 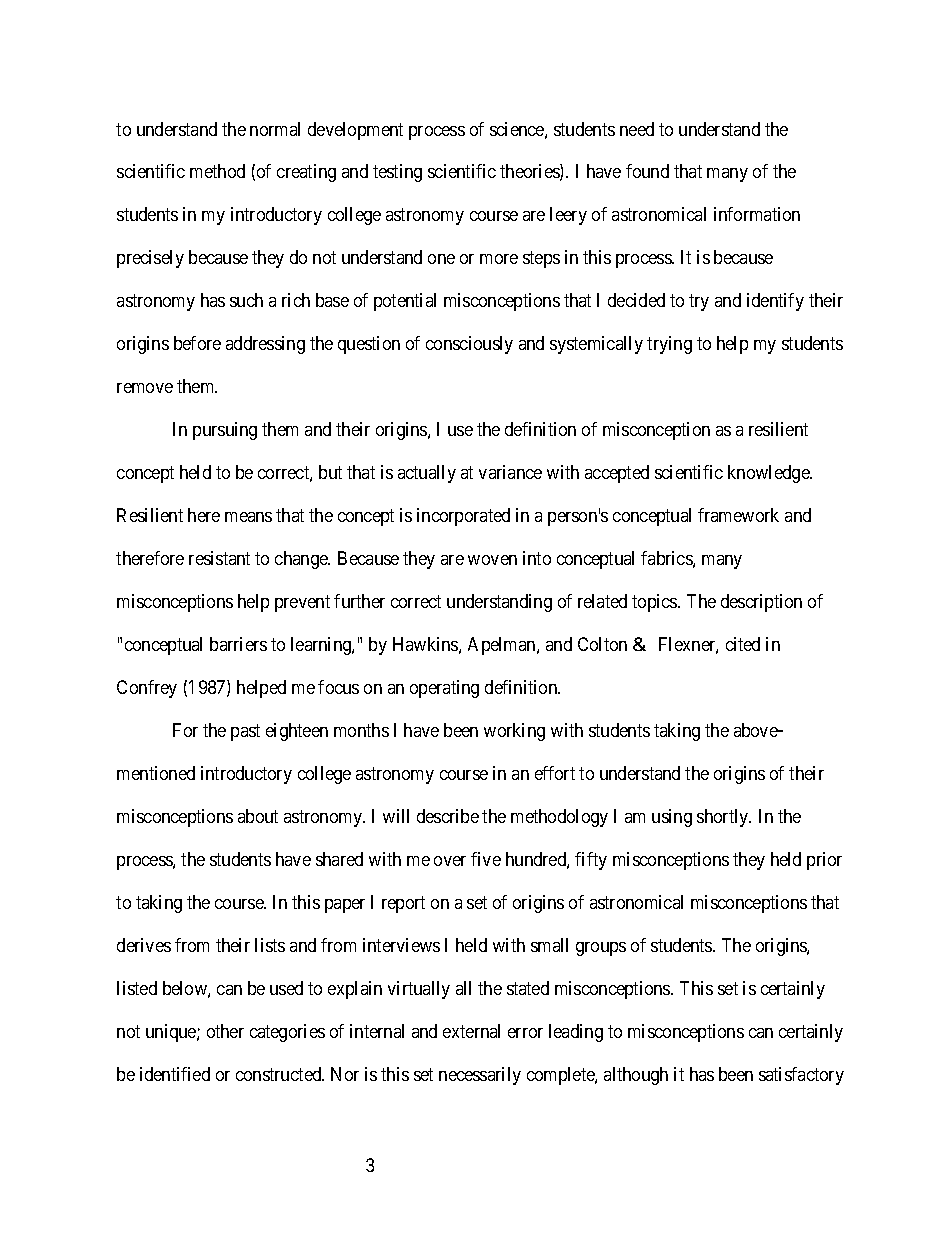 I want to click on pursuing, so click(x=225, y=431).
